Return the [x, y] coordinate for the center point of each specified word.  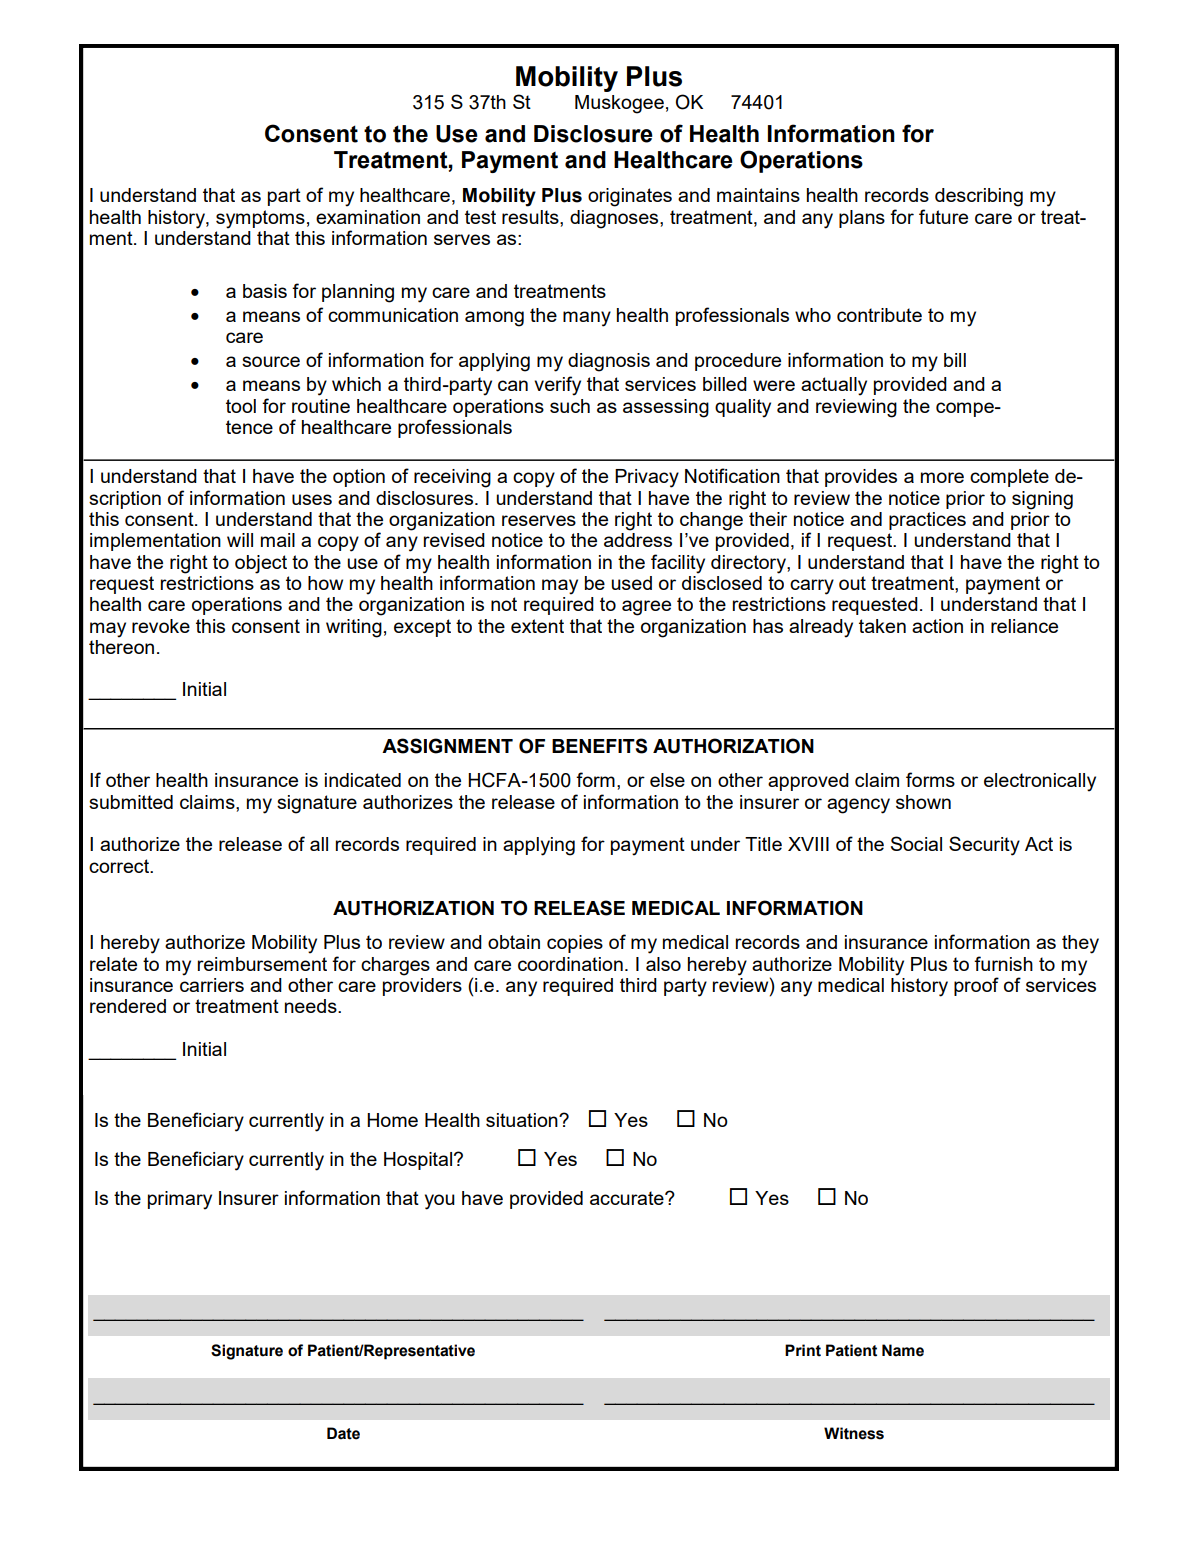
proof [976, 986]
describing [979, 197]
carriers [212, 983]
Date [343, 1433]
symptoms [260, 219]
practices [927, 521]
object [261, 564]
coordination [570, 964]
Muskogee [619, 104]
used [631, 583]
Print [803, 1350]
